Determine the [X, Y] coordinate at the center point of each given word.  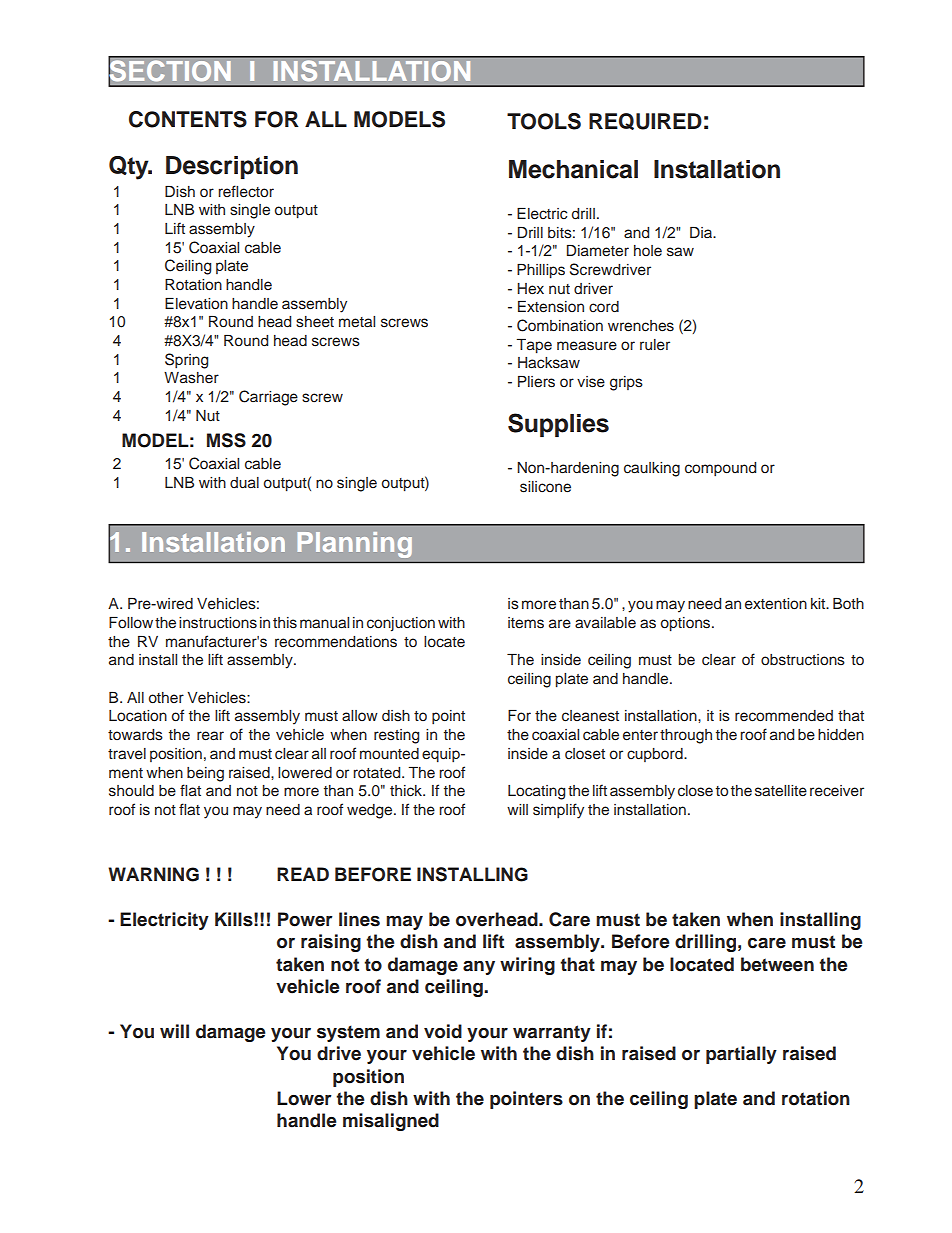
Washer [191, 378]
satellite [781, 791]
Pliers [536, 382]
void [443, 1031]
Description [232, 167]
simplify [558, 811]
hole [648, 250]
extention [776, 604]
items [526, 623]
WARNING [153, 874]
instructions [218, 623]
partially [741, 1055]
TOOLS [544, 121]
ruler [655, 345]
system [348, 1033]
